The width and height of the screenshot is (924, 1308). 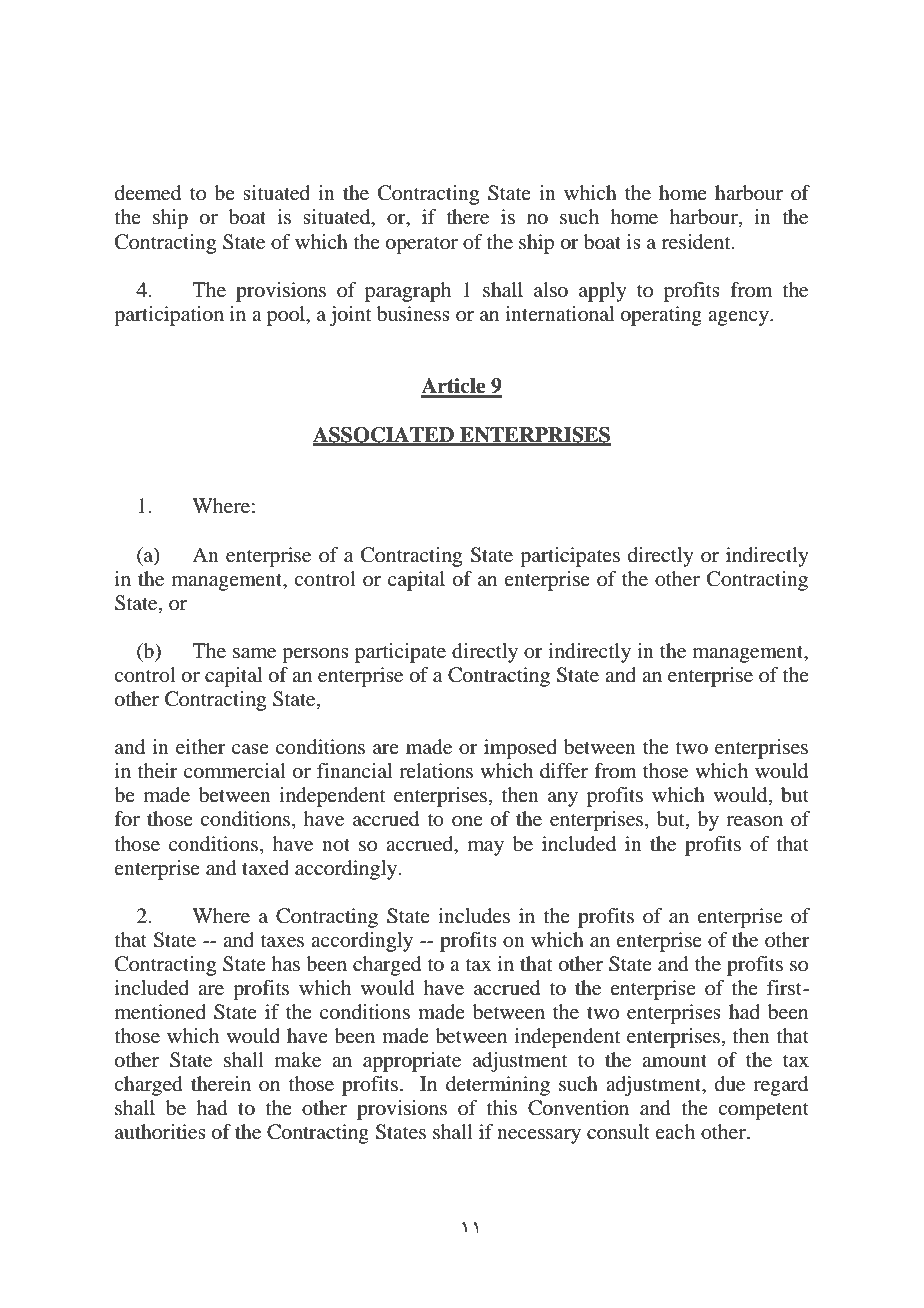 What do you see at coordinates (675, 1131) in the screenshot?
I see `each` at bounding box center [675, 1131].
